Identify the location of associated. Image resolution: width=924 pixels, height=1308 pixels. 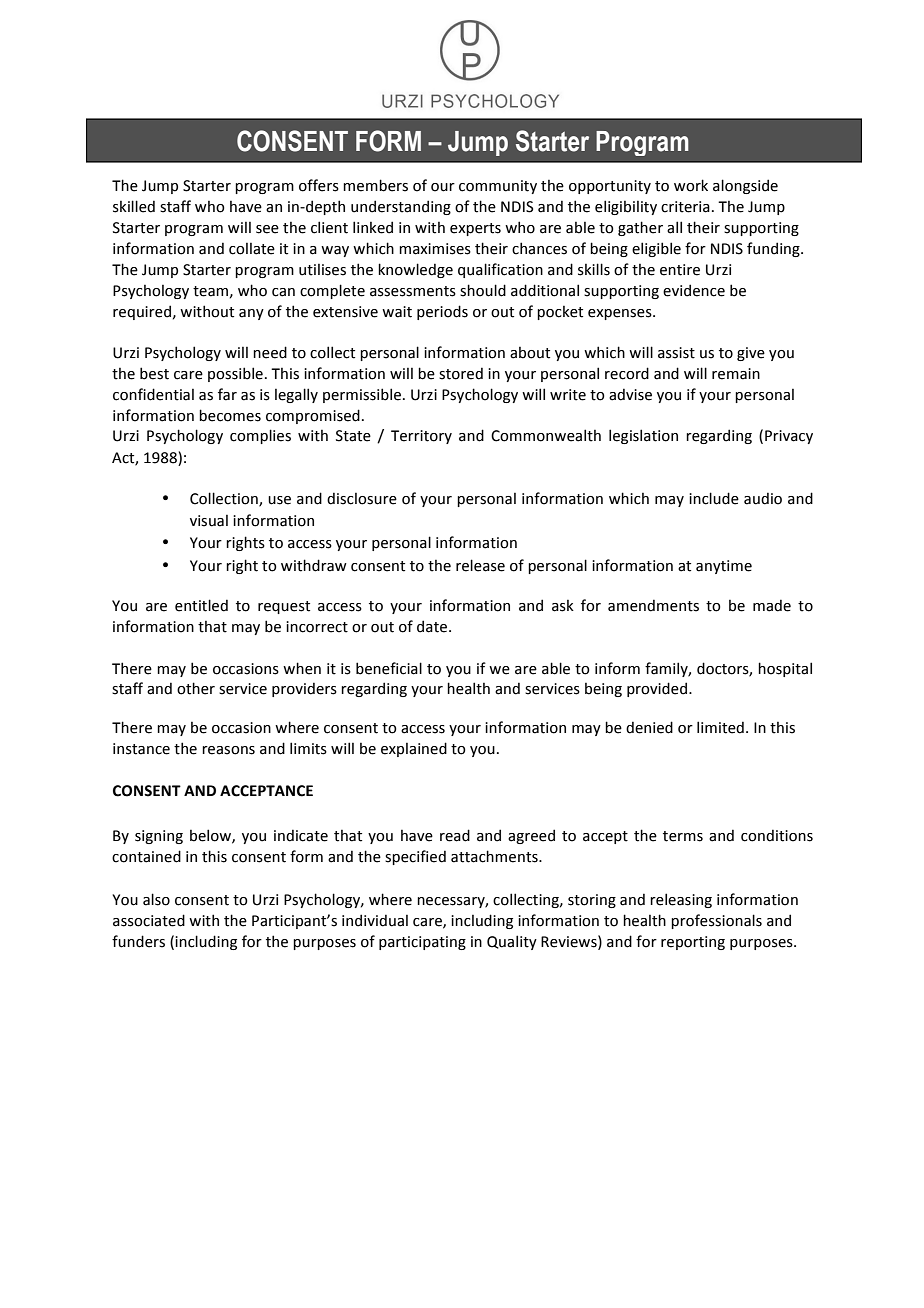
(149, 920).
